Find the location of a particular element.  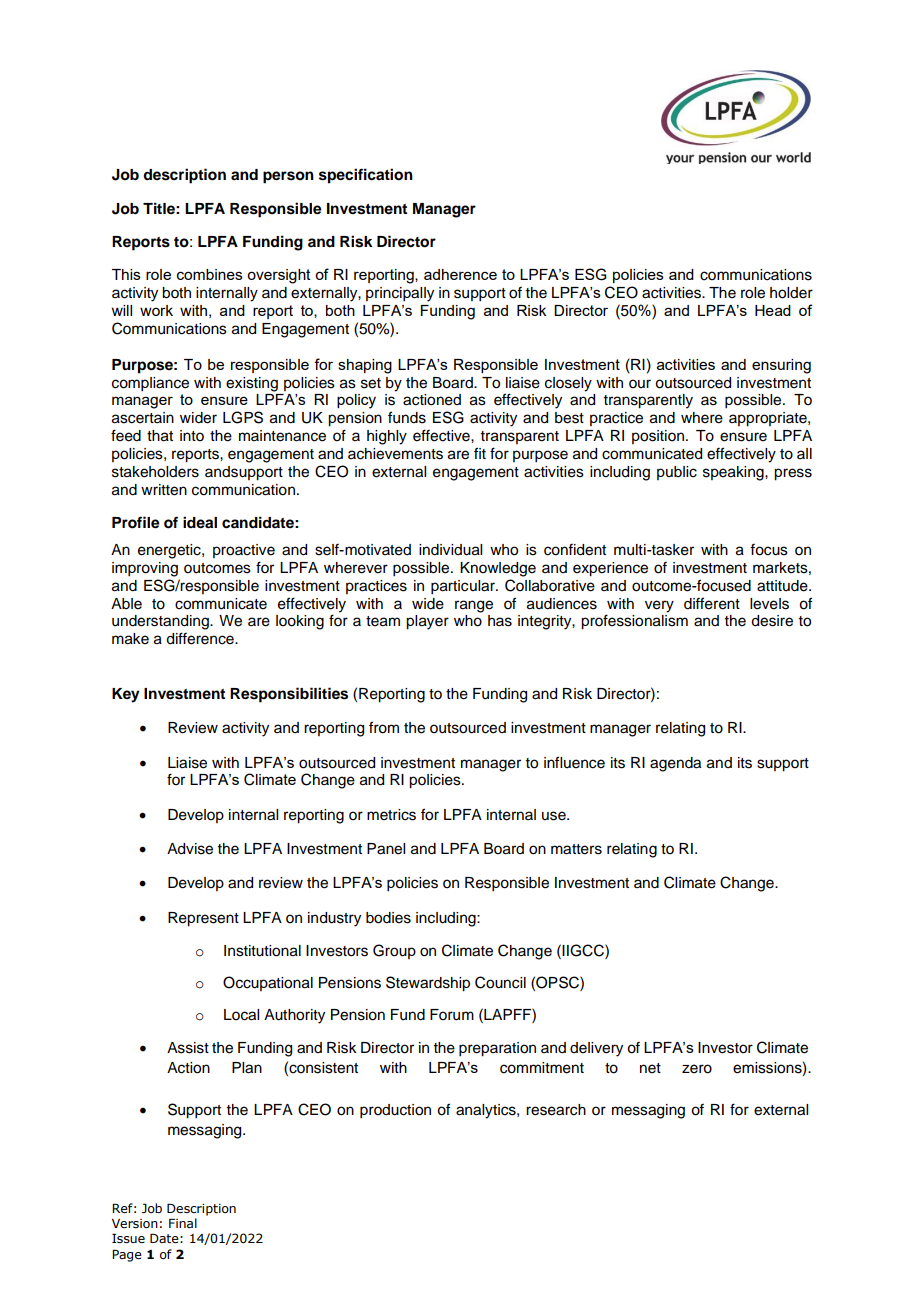

Head is located at coordinates (773, 310).
